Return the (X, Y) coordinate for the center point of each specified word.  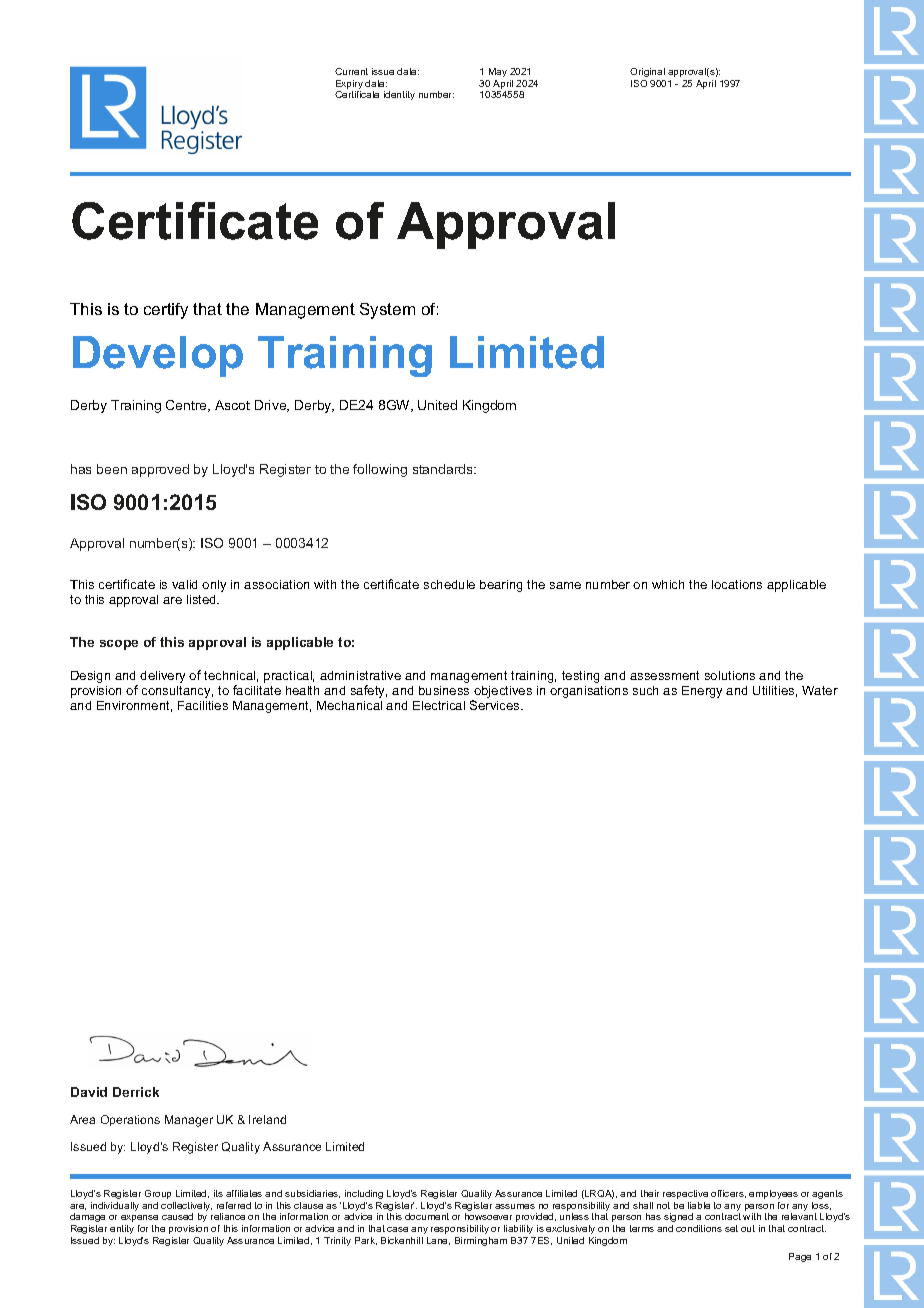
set (731, 1228)
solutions (730, 675)
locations (737, 584)
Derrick (136, 1092)
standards (444, 469)
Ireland (267, 1119)
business (444, 690)
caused (177, 1216)
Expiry (349, 86)
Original (647, 72)
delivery (162, 677)
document (427, 1216)
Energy (702, 692)
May (498, 72)
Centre (188, 406)
